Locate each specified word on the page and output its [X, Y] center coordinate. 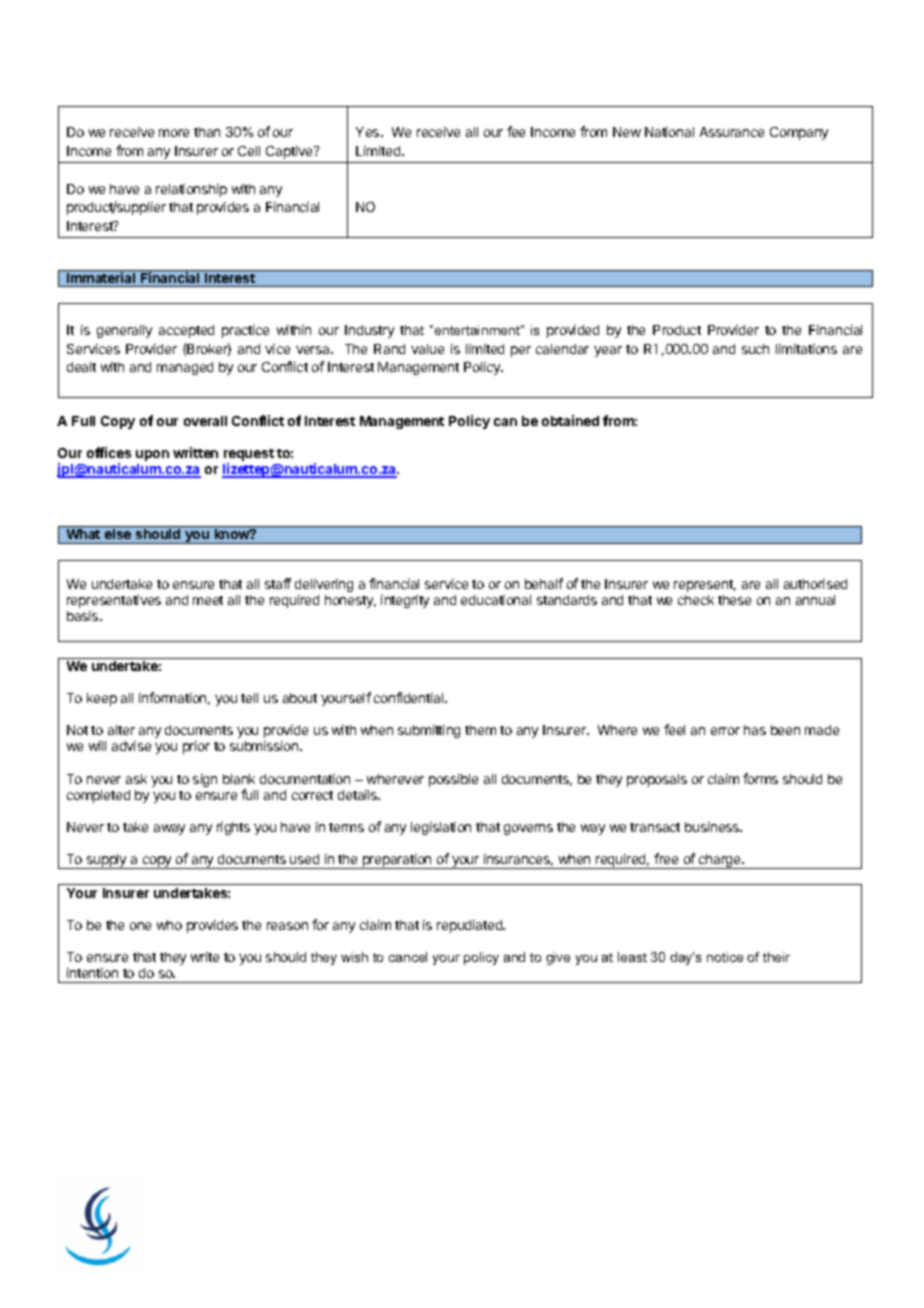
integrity [405, 601]
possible [453, 780]
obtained [570, 420]
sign [205, 780]
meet [208, 600]
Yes [369, 132]
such [755, 349]
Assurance [732, 132]
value [427, 349]
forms [760, 778]
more [174, 133]
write [205, 957]
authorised [815, 584]
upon [152, 455]
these [734, 600]
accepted [186, 331]
